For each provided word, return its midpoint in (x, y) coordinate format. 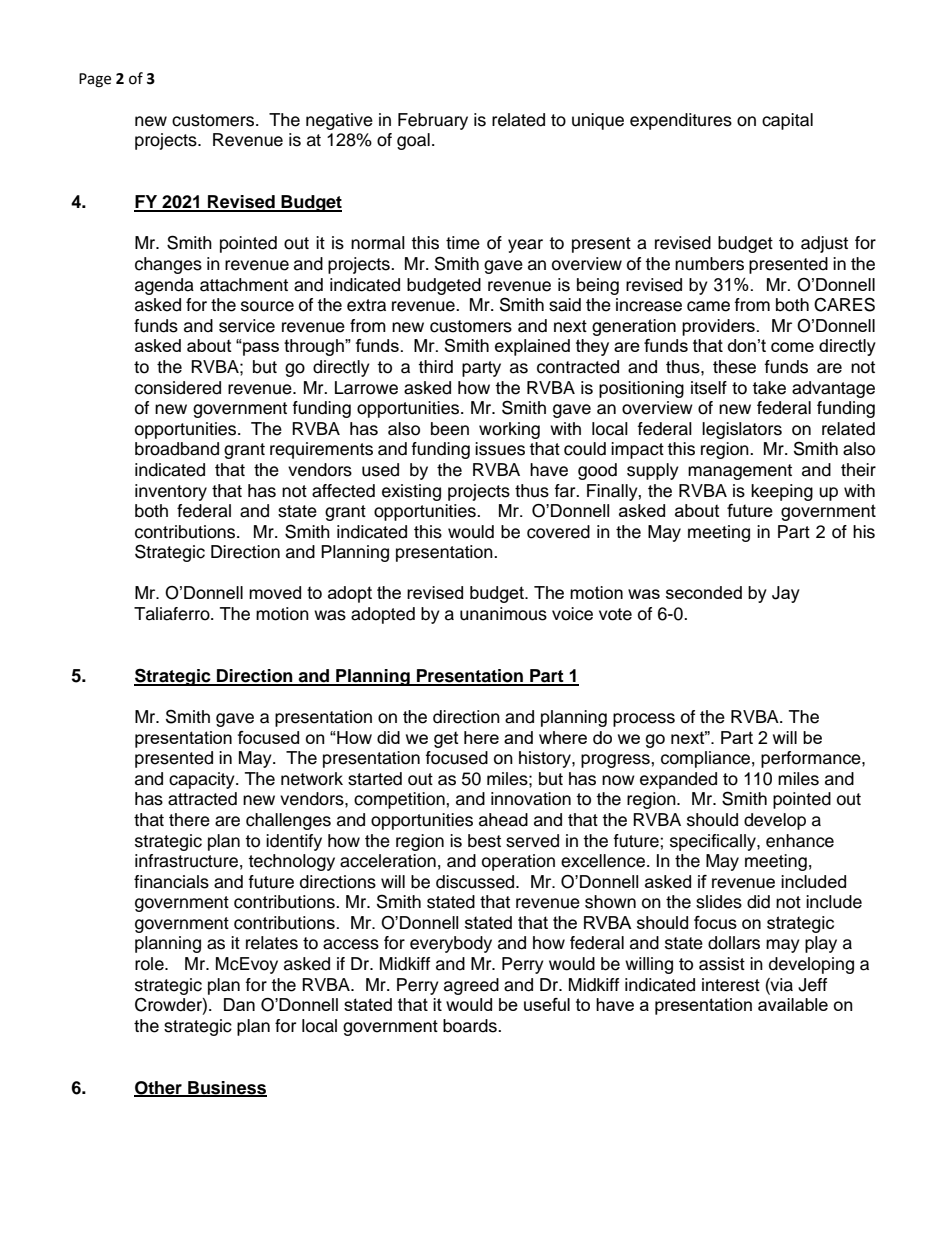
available (793, 1004)
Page (95, 80)
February (433, 121)
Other (159, 1088)
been (450, 429)
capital (787, 121)
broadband (177, 449)
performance (812, 759)
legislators (742, 430)
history (546, 759)
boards (471, 1026)
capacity (203, 780)
